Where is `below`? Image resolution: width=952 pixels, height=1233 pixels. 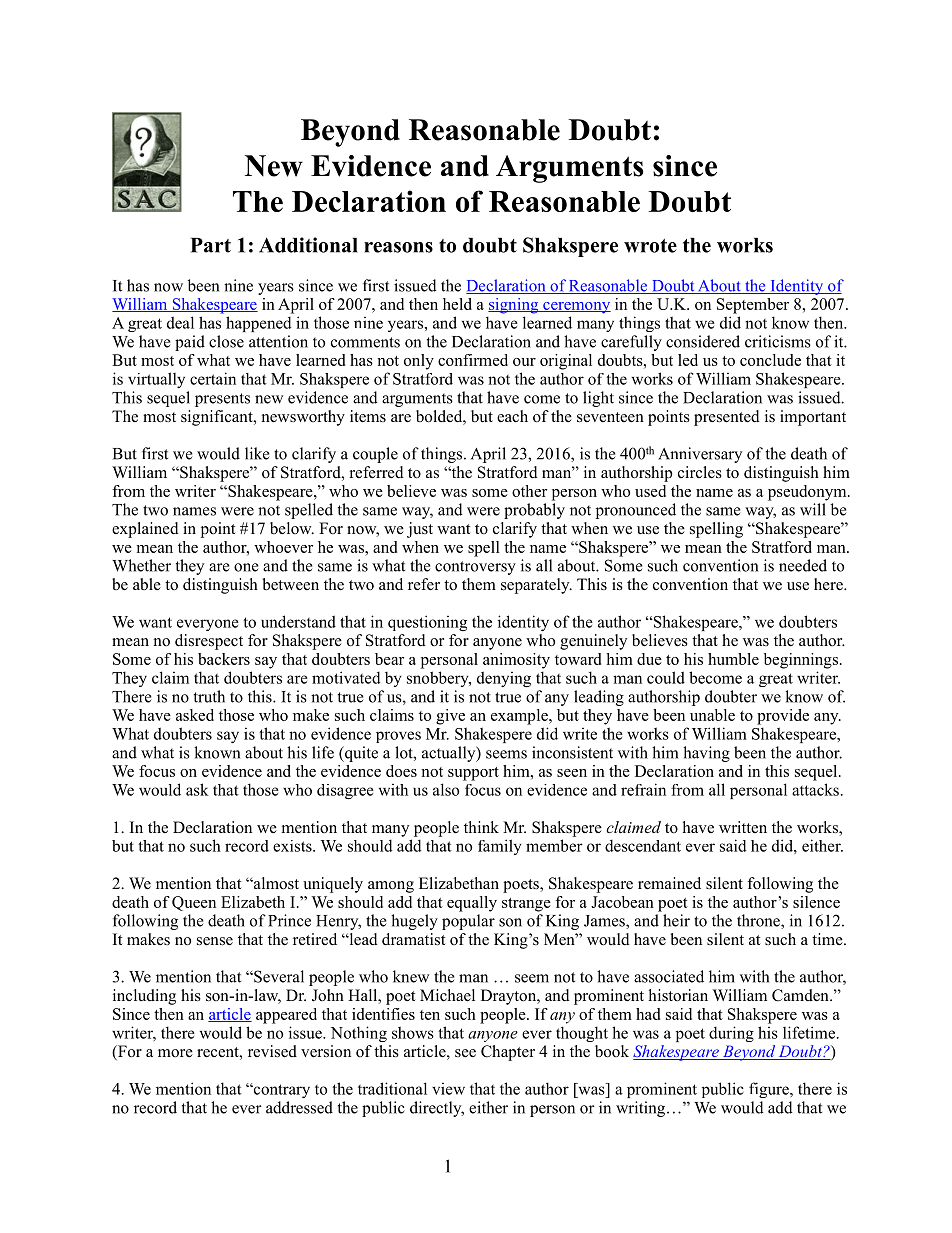 below is located at coordinates (292, 528).
